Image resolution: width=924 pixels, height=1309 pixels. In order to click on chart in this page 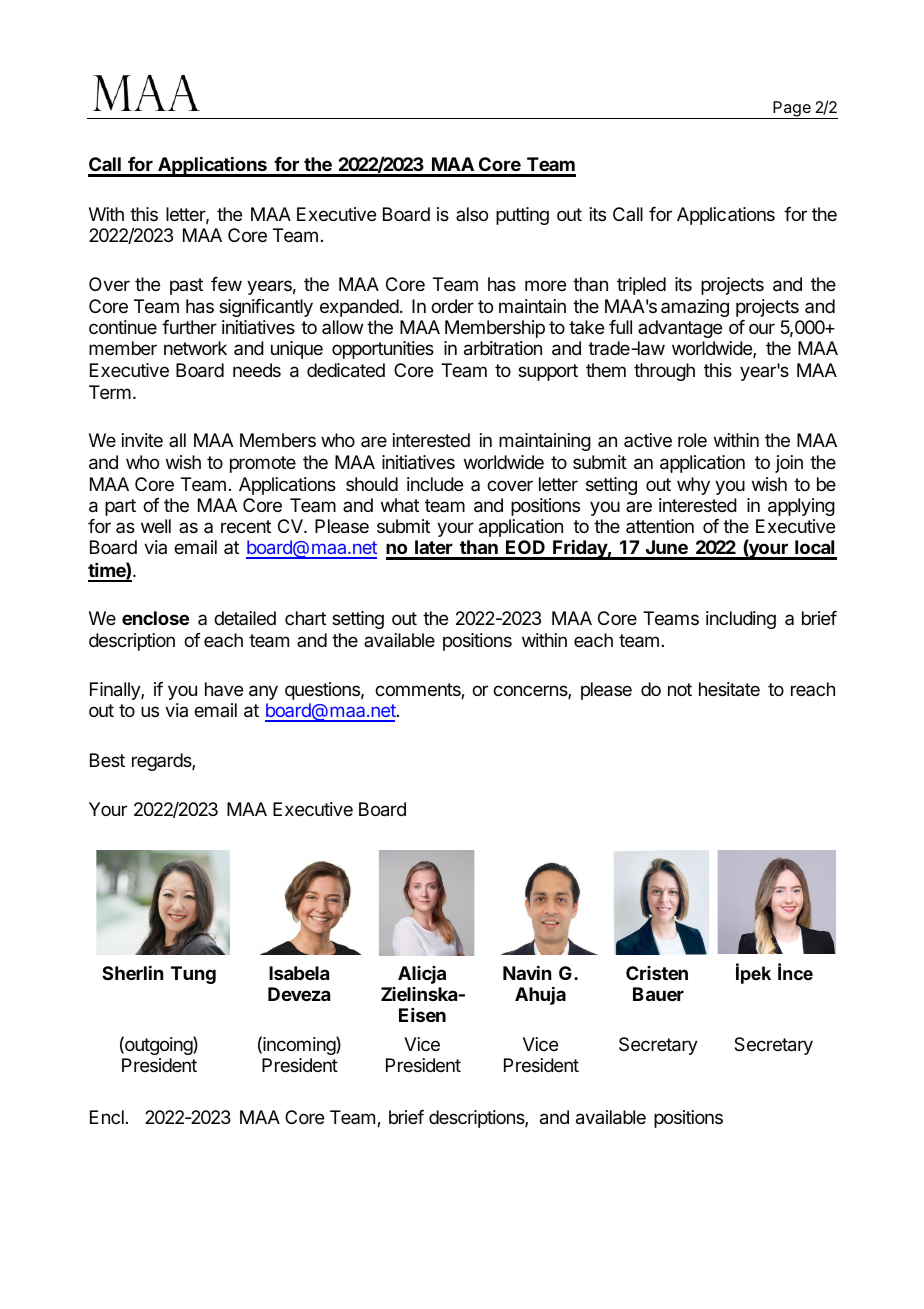, I will do `click(305, 618)`.
